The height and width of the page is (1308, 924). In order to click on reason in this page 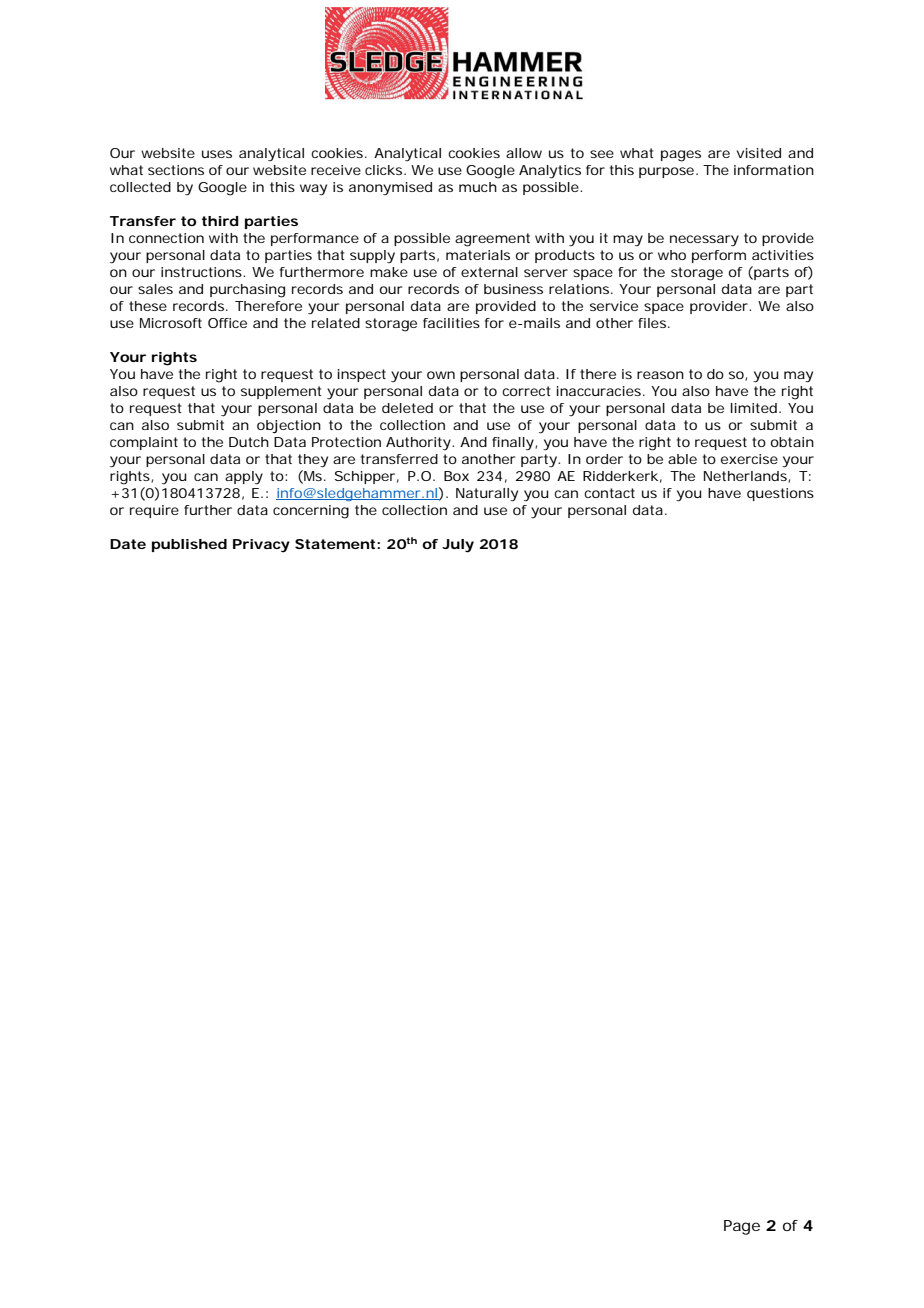, I will do `click(660, 375)`.
